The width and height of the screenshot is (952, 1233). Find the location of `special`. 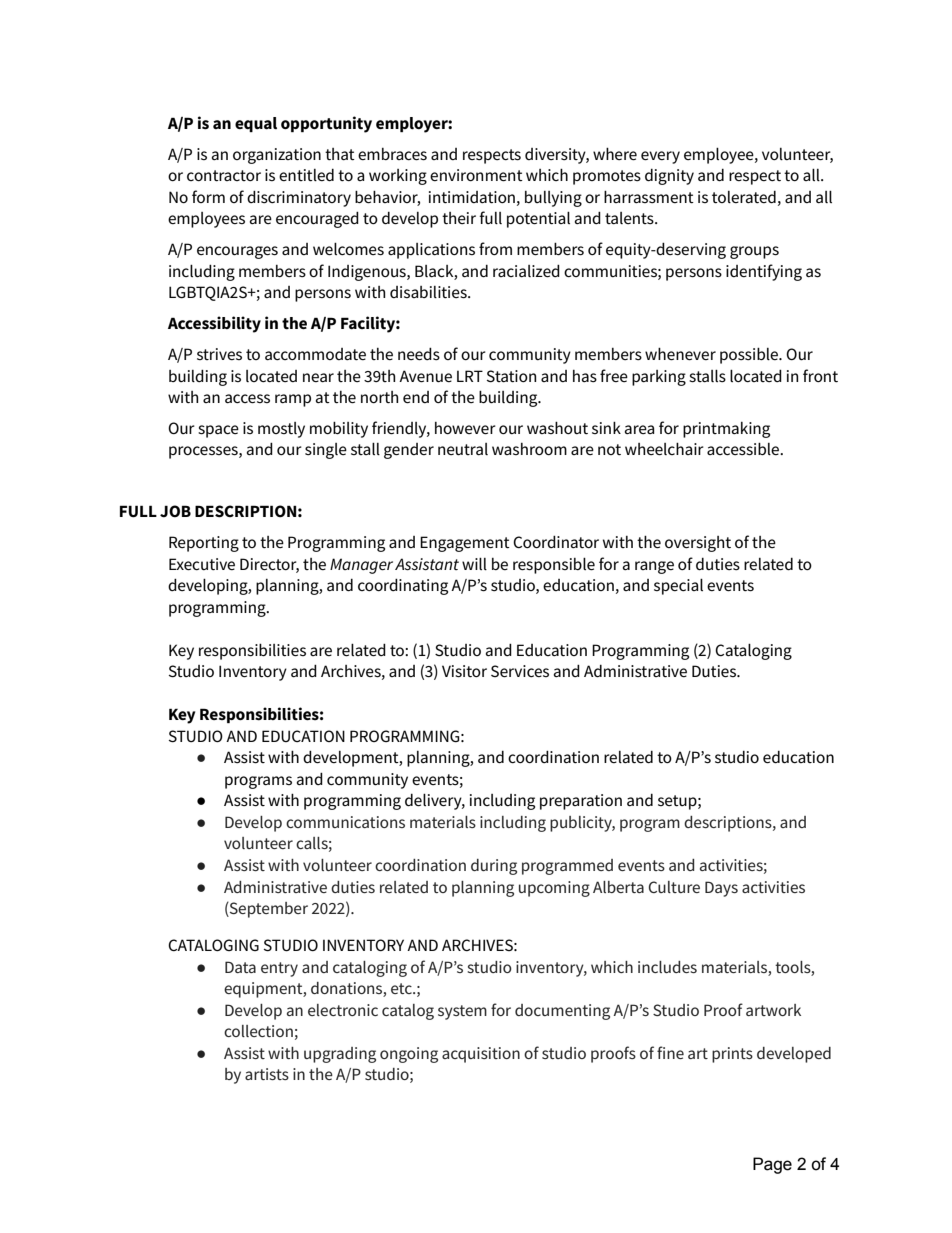

special is located at coordinates (678, 586).
